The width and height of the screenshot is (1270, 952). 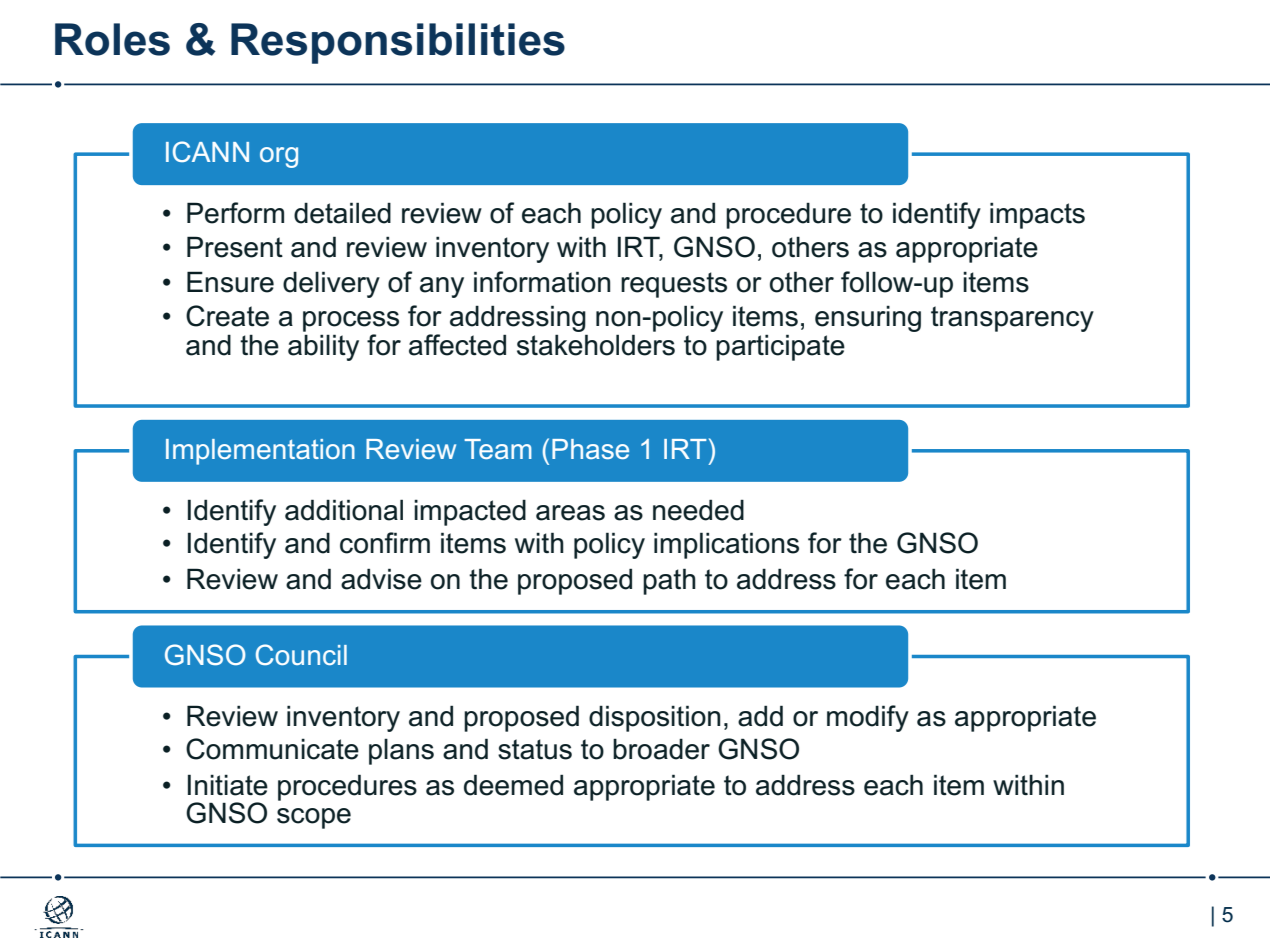 What do you see at coordinates (398, 43) in the screenshot?
I see `Responsibilities` at bounding box center [398, 43].
